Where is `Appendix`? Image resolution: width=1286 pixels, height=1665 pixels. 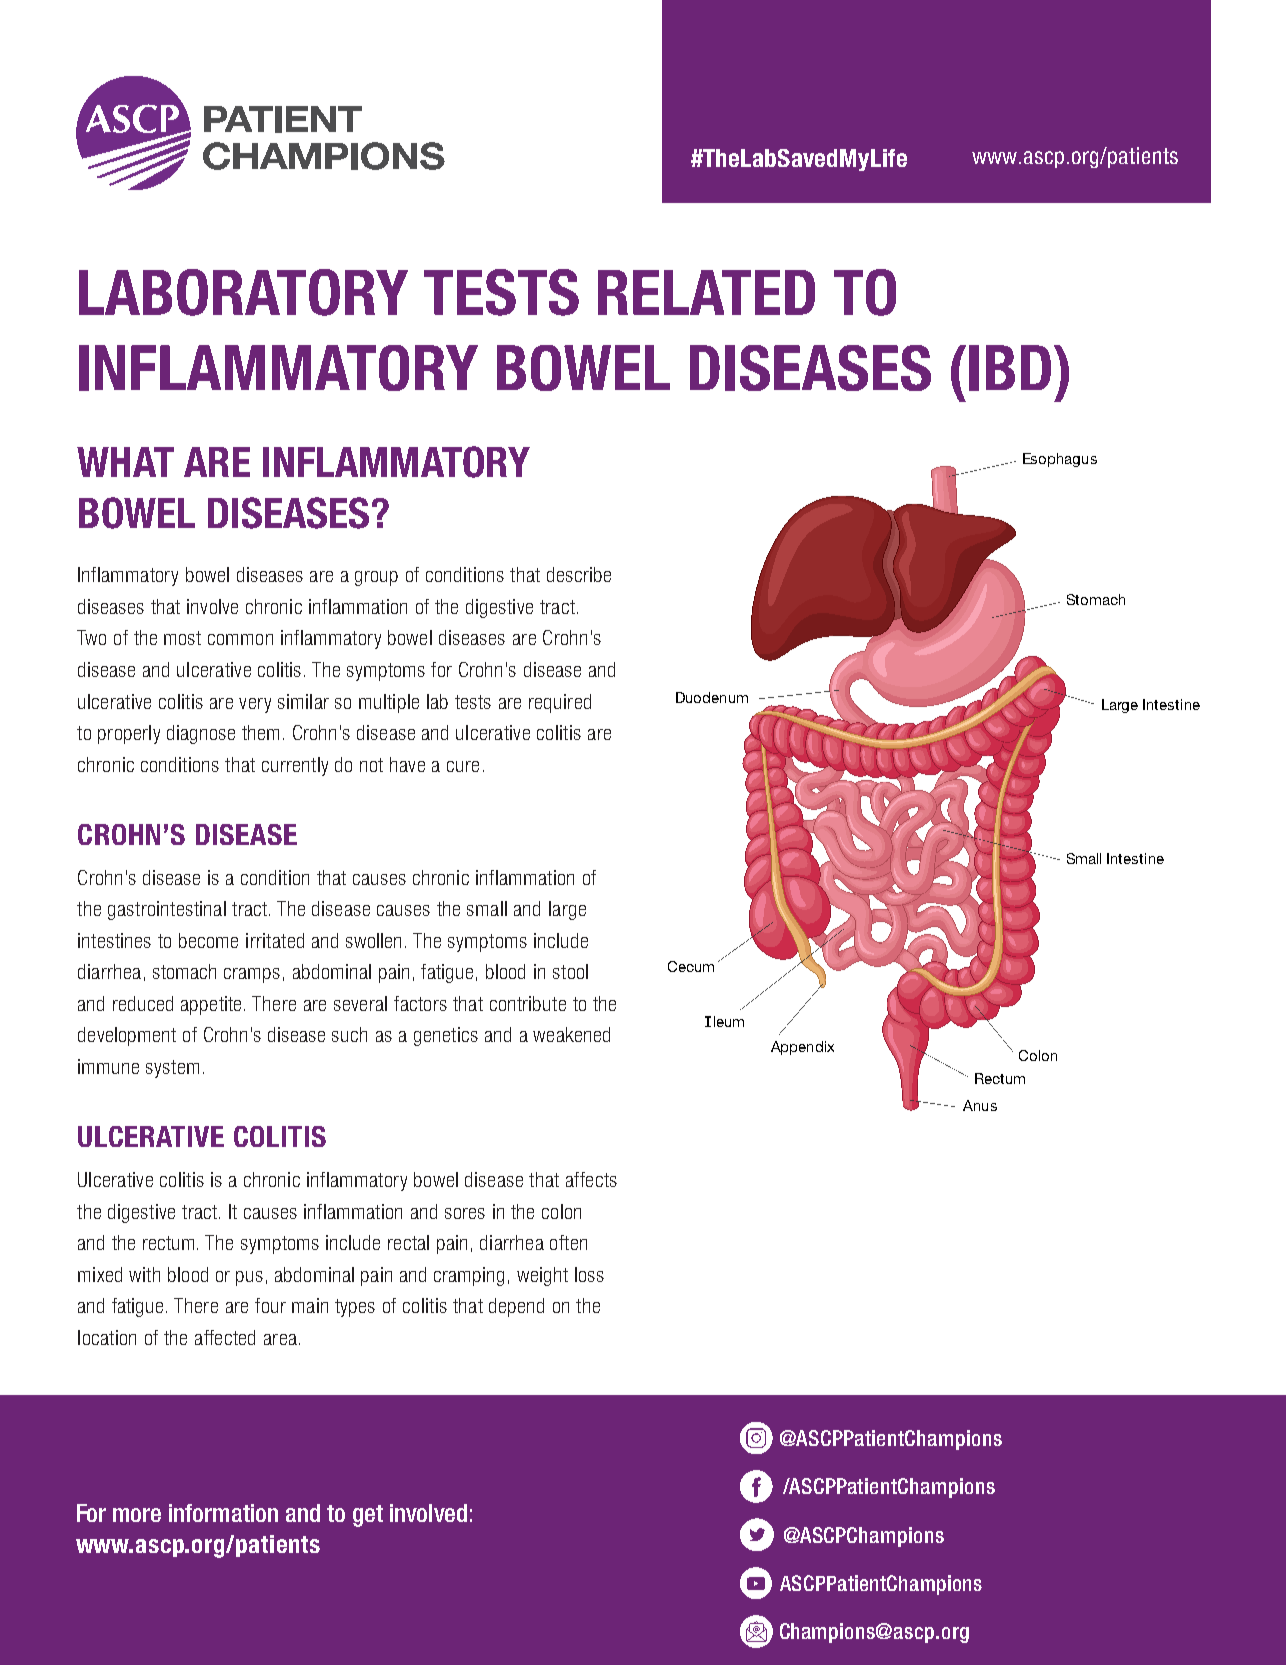 Appendix is located at coordinates (802, 1048).
